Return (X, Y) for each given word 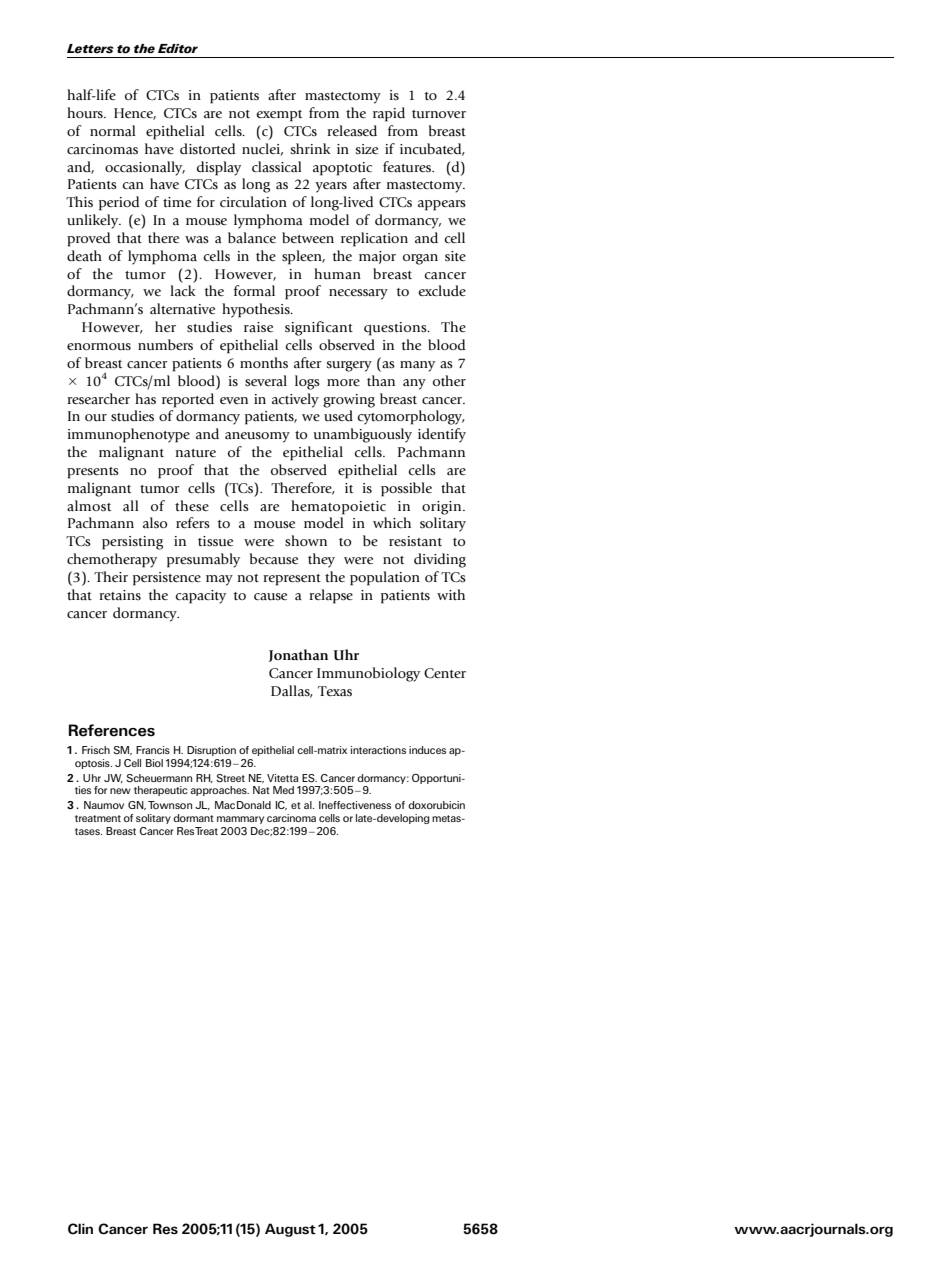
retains (120, 595)
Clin (80, 1229)
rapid (389, 114)
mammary (240, 820)
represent (292, 580)
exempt (279, 116)
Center (445, 673)
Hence (135, 114)
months (264, 362)
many (417, 366)
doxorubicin (436, 805)
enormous (99, 347)
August (290, 1230)
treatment (98, 818)
